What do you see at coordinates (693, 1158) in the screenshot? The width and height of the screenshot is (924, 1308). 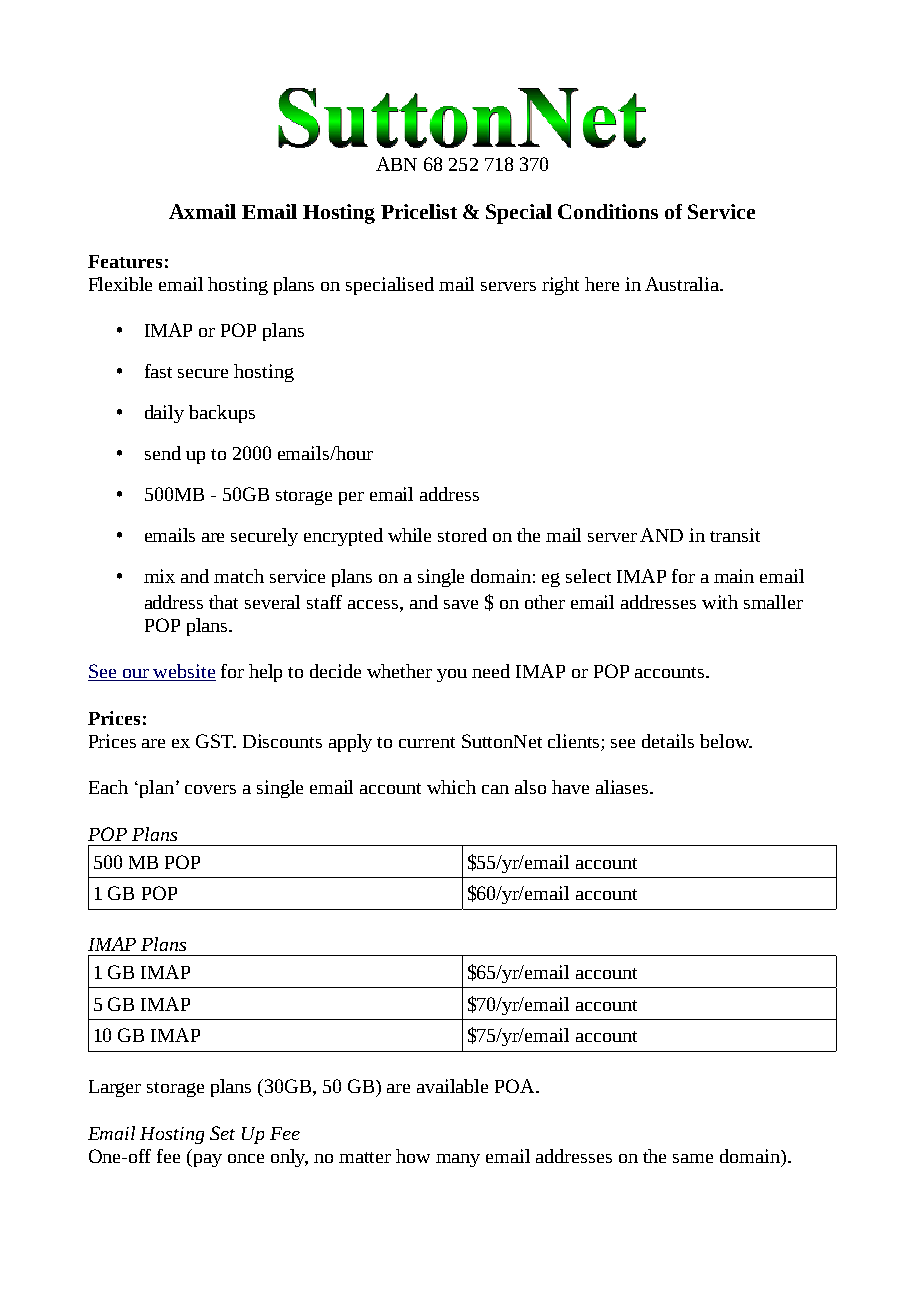 I see `same` at bounding box center [693, 1158].
